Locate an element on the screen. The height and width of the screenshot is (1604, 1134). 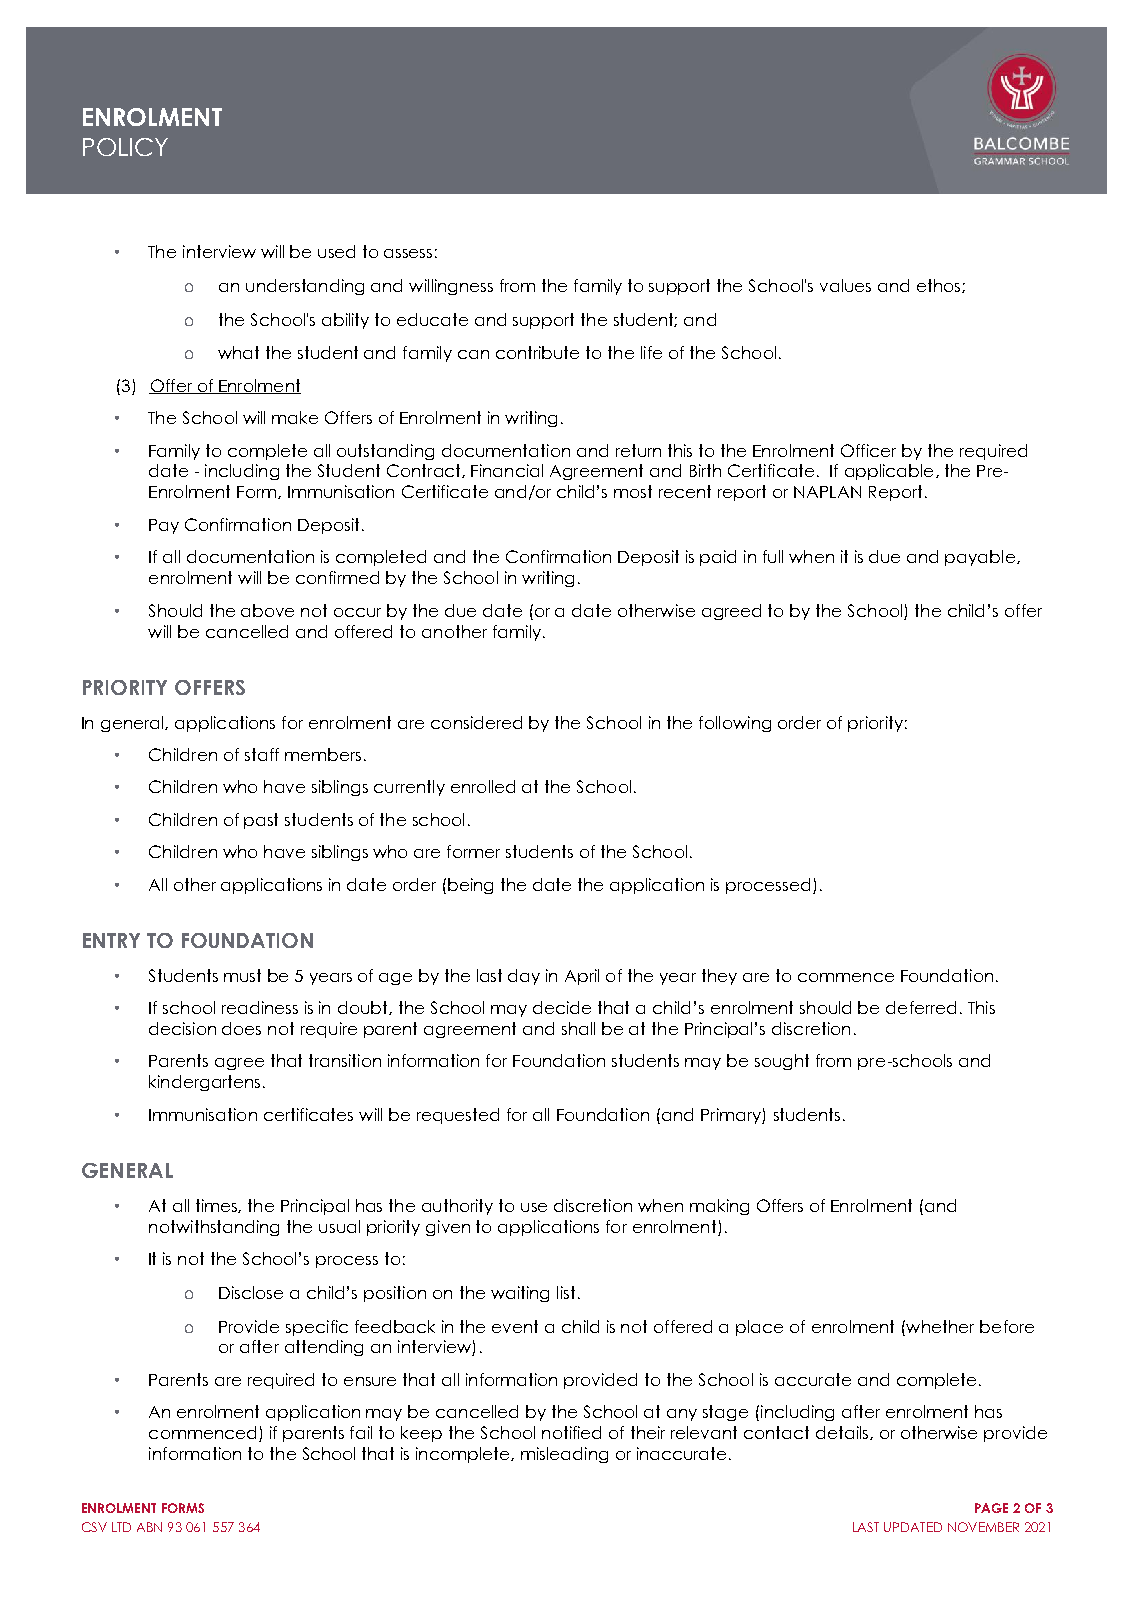
assess is located at coordinates (408, 253).
